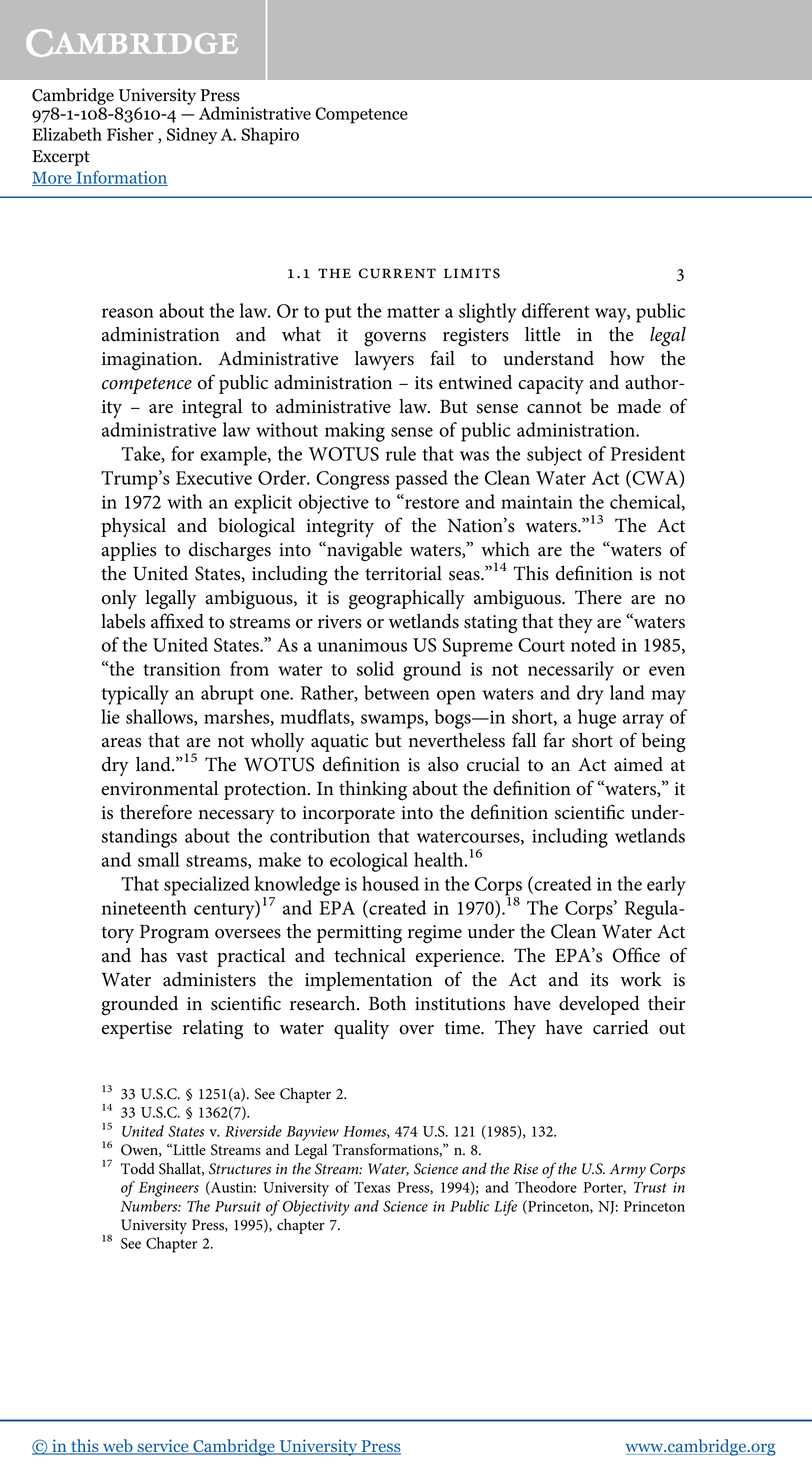 Image resolution: width=812 pixels, height=1479 pixels. I want to click on thinking, so click(373, 790).
